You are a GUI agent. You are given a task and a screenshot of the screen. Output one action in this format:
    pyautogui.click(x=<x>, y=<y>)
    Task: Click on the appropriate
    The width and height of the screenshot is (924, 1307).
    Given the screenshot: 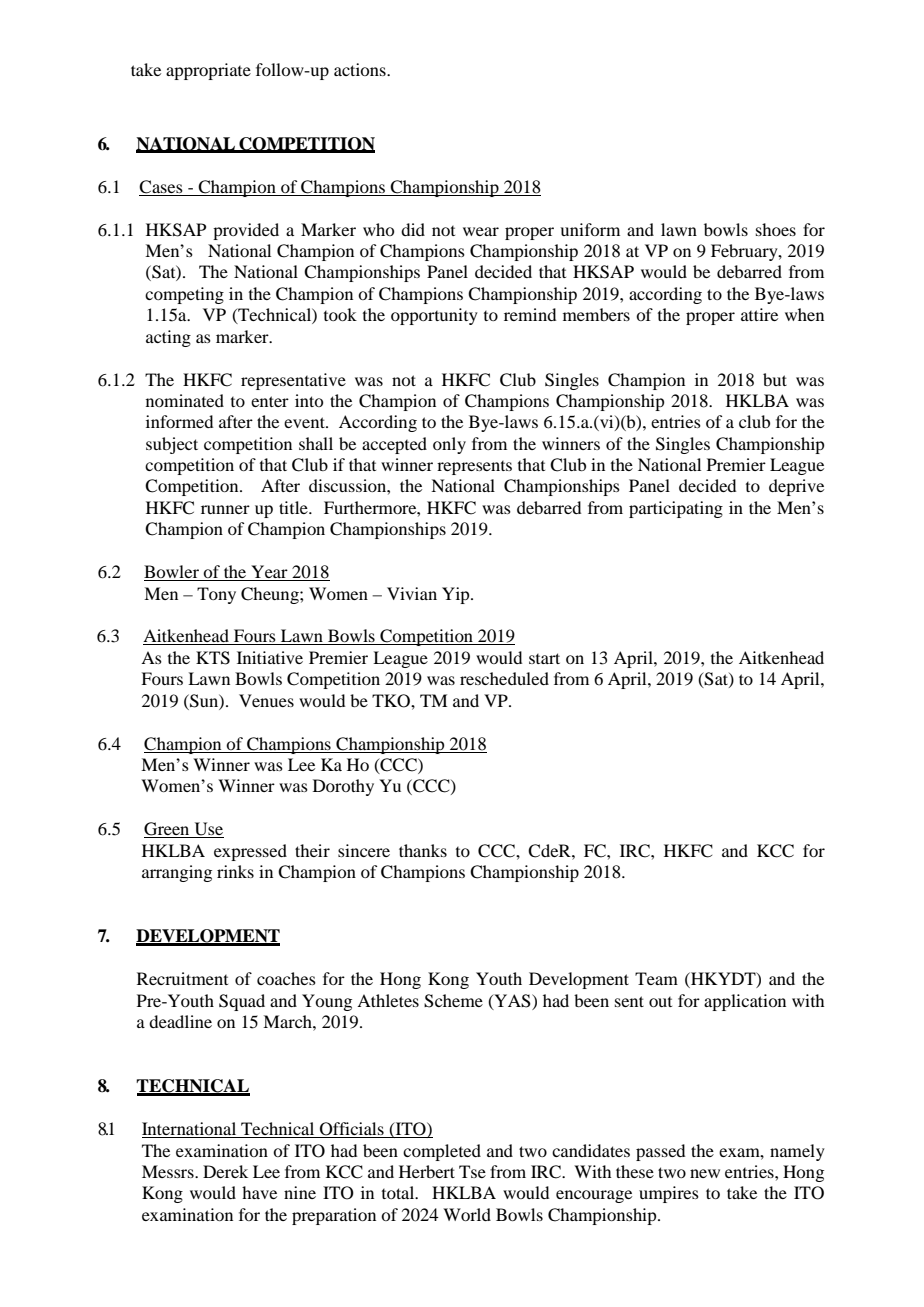 What is the action you would take?
    pyautogui.click(x=208, y=71)
